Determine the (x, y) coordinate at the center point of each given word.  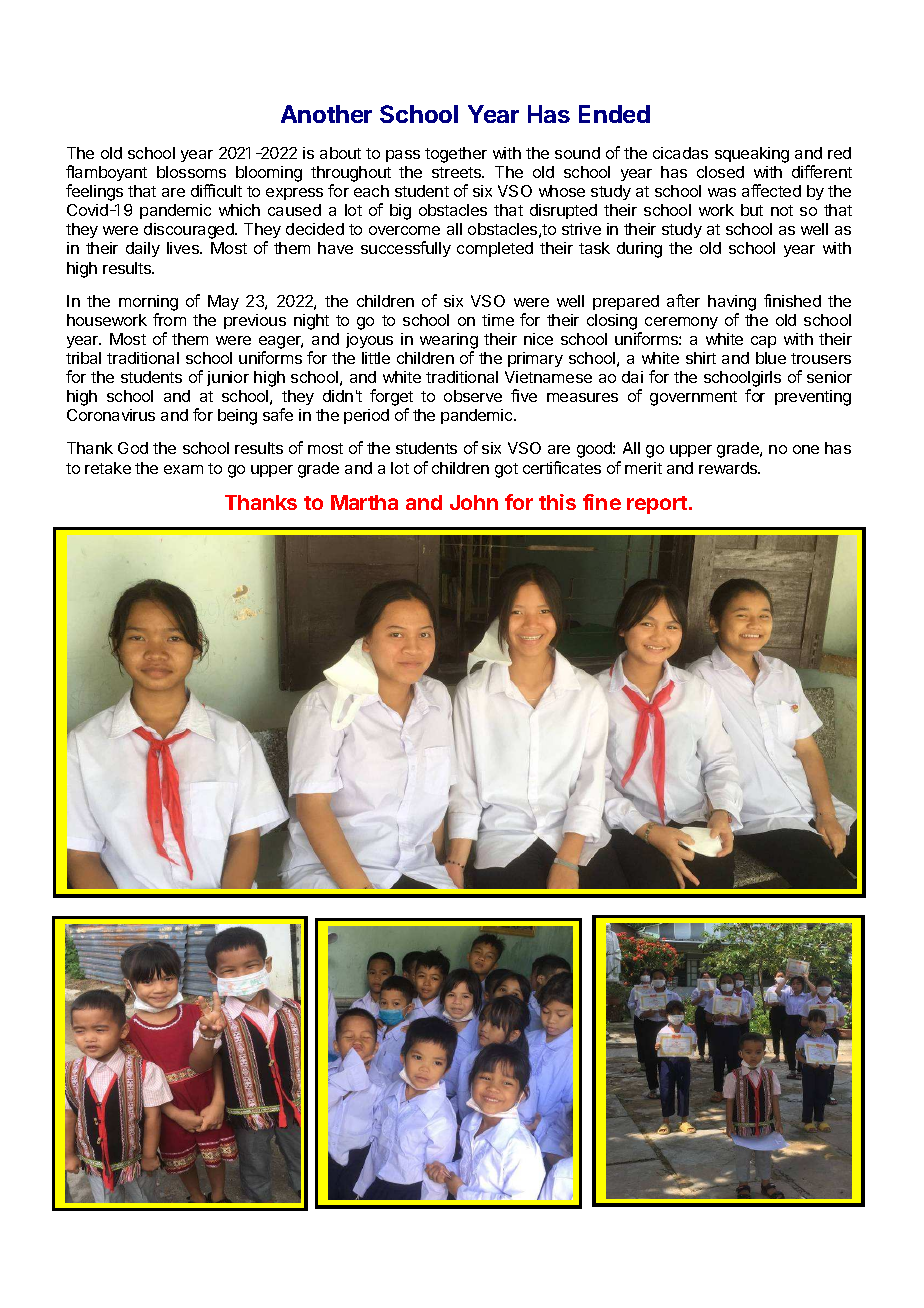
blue (771, 358)
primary (535, 359)
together (456, 155)
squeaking (752, 155)
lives (184, 248)
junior (228, 378)
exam (183, 469)
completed (495, 249)
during (639, 250)
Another (326, 114)
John (474, 502)
